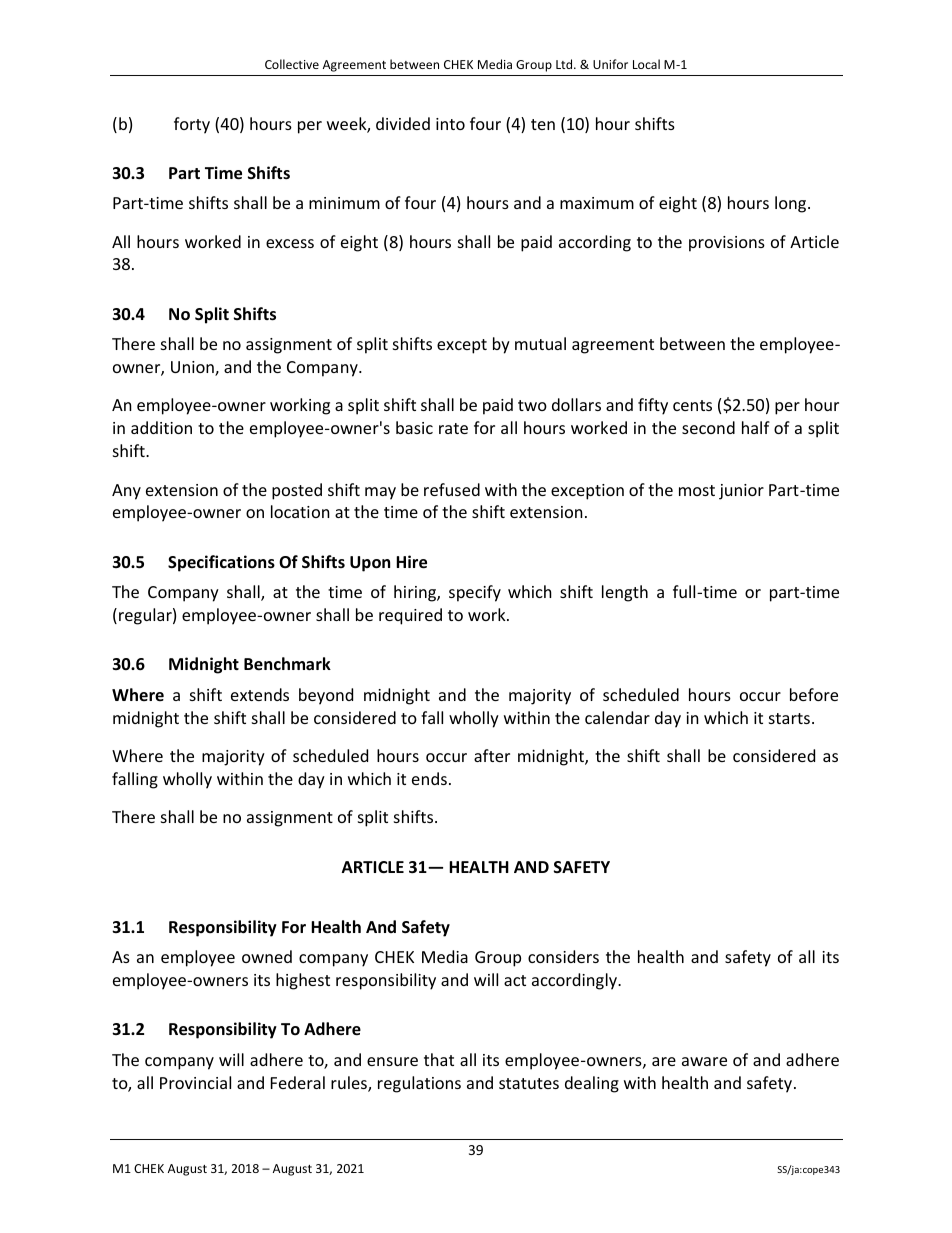  Describe the element at coordinates (192, 125) in the page. I see `forty` at that location.
